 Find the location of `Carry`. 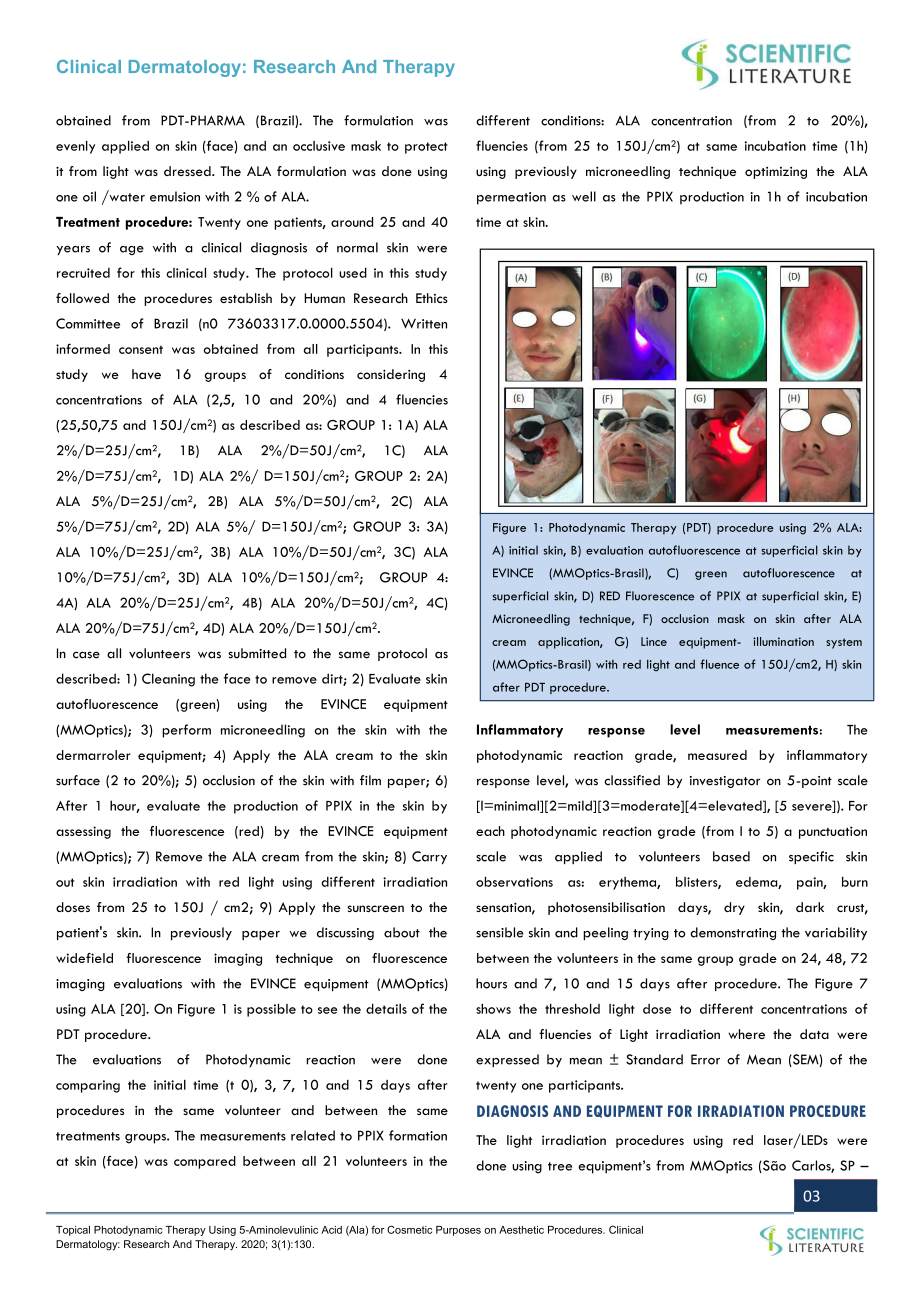

Carry is located at coordinates (429, 857).
